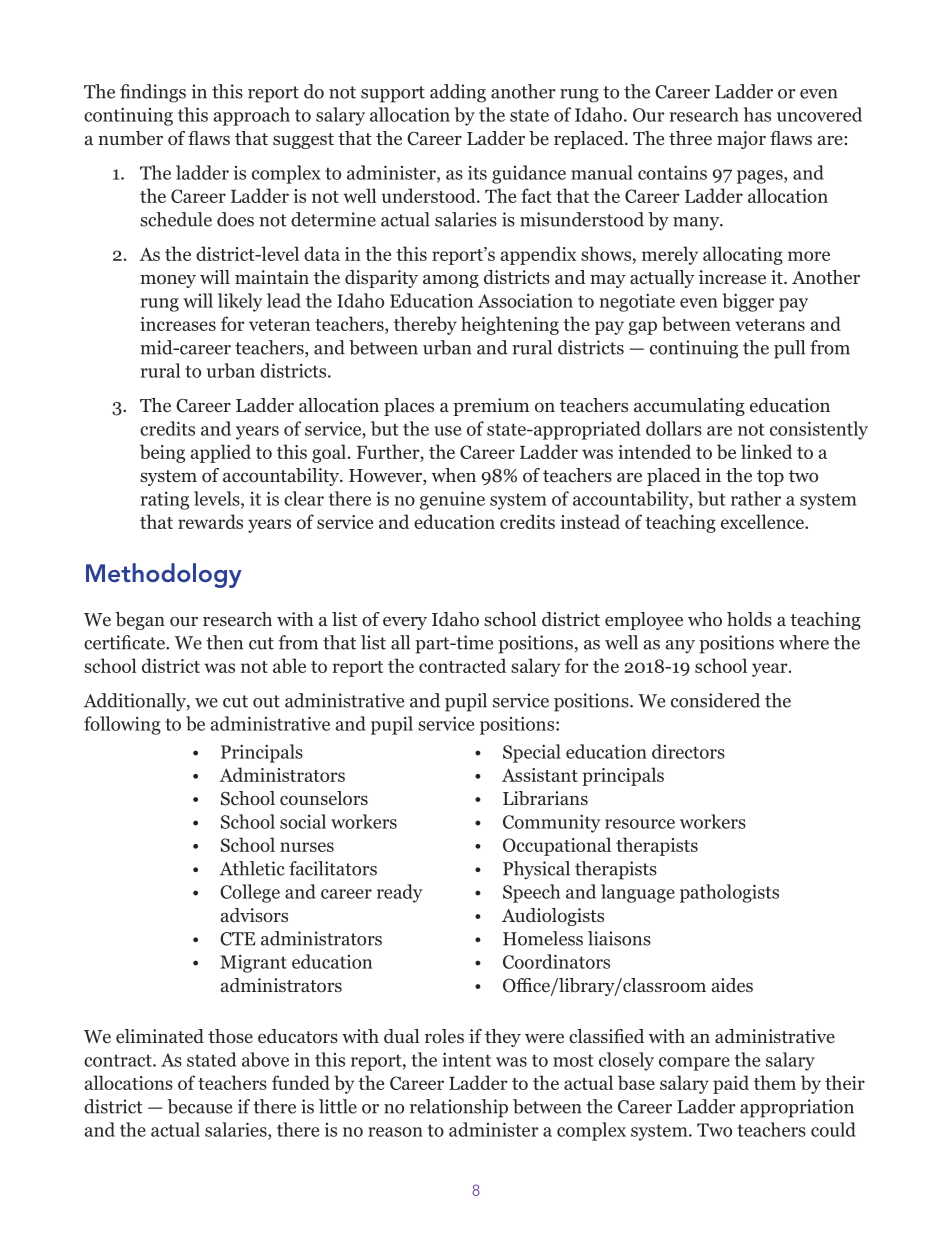 The image size is (952, 1233). Describe the element at coordinates (458, 93) in the page. I see `adding` at that location.
